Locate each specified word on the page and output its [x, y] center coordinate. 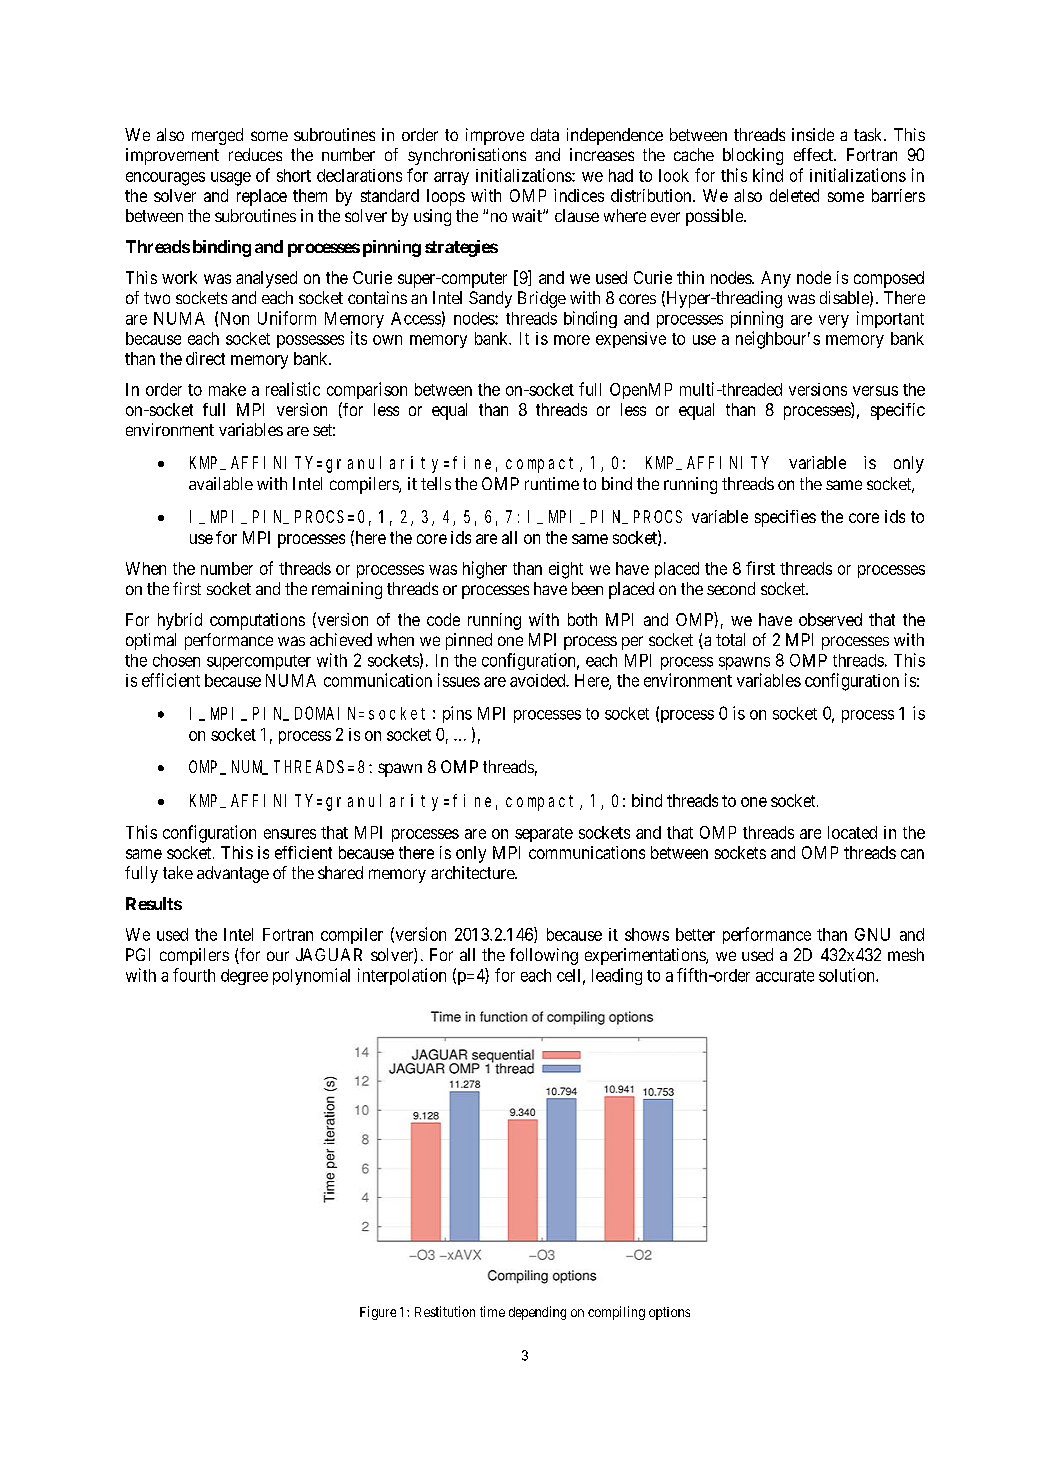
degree [244, 977]
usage [231, 179]
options [669, 1313]
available [221, 483]
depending [537, 1313]
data [545, 134]
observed [830, 619]
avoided [539, 680]
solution [848, 975]
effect [814, 154]
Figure [378, 1313]
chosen [176, 660]
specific [898, 411]
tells [436, 483]
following [544, 956]
